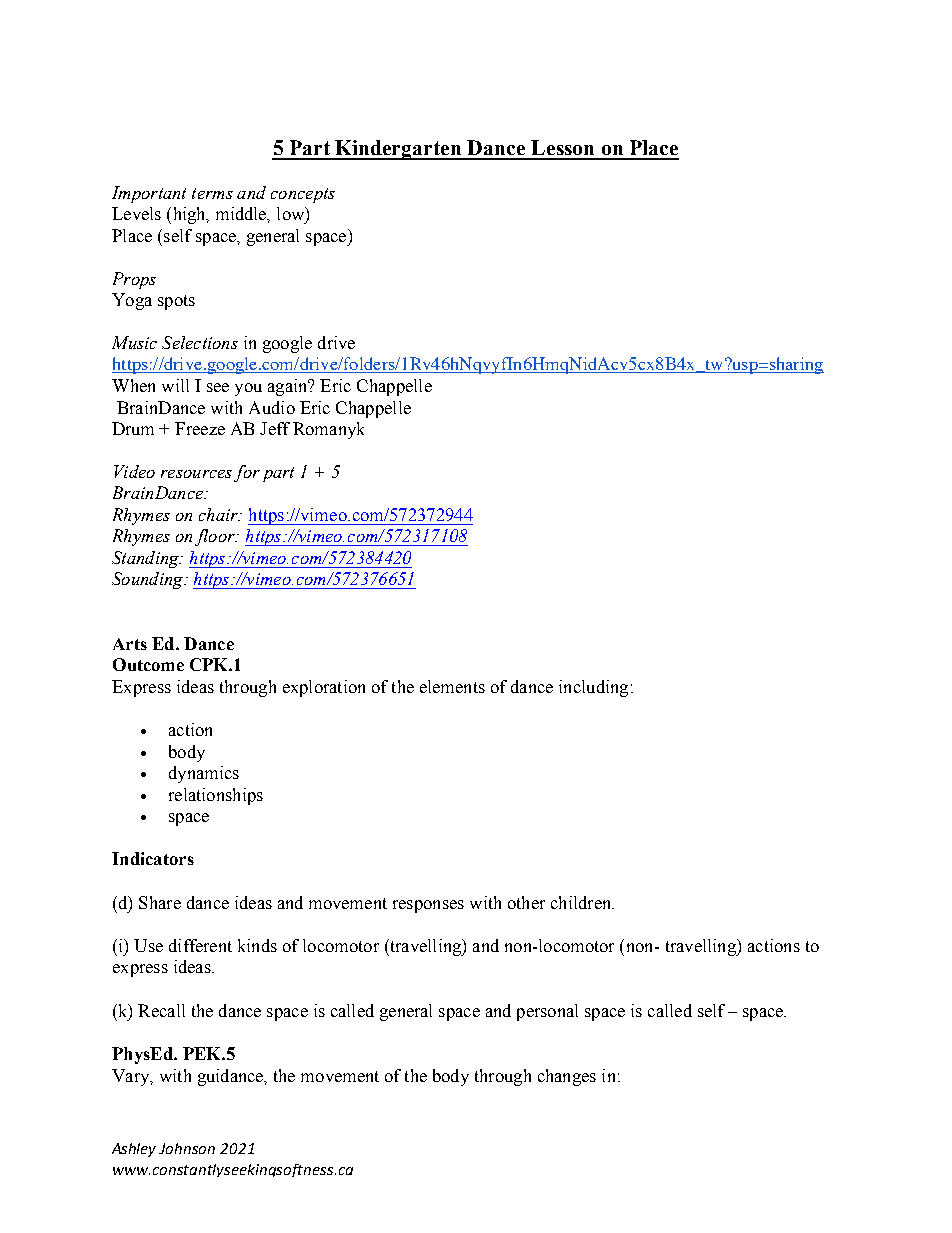 Image resolution: width=952 pixels, height=1233 pixels. I want to click on relationships, so click(216, 796).
